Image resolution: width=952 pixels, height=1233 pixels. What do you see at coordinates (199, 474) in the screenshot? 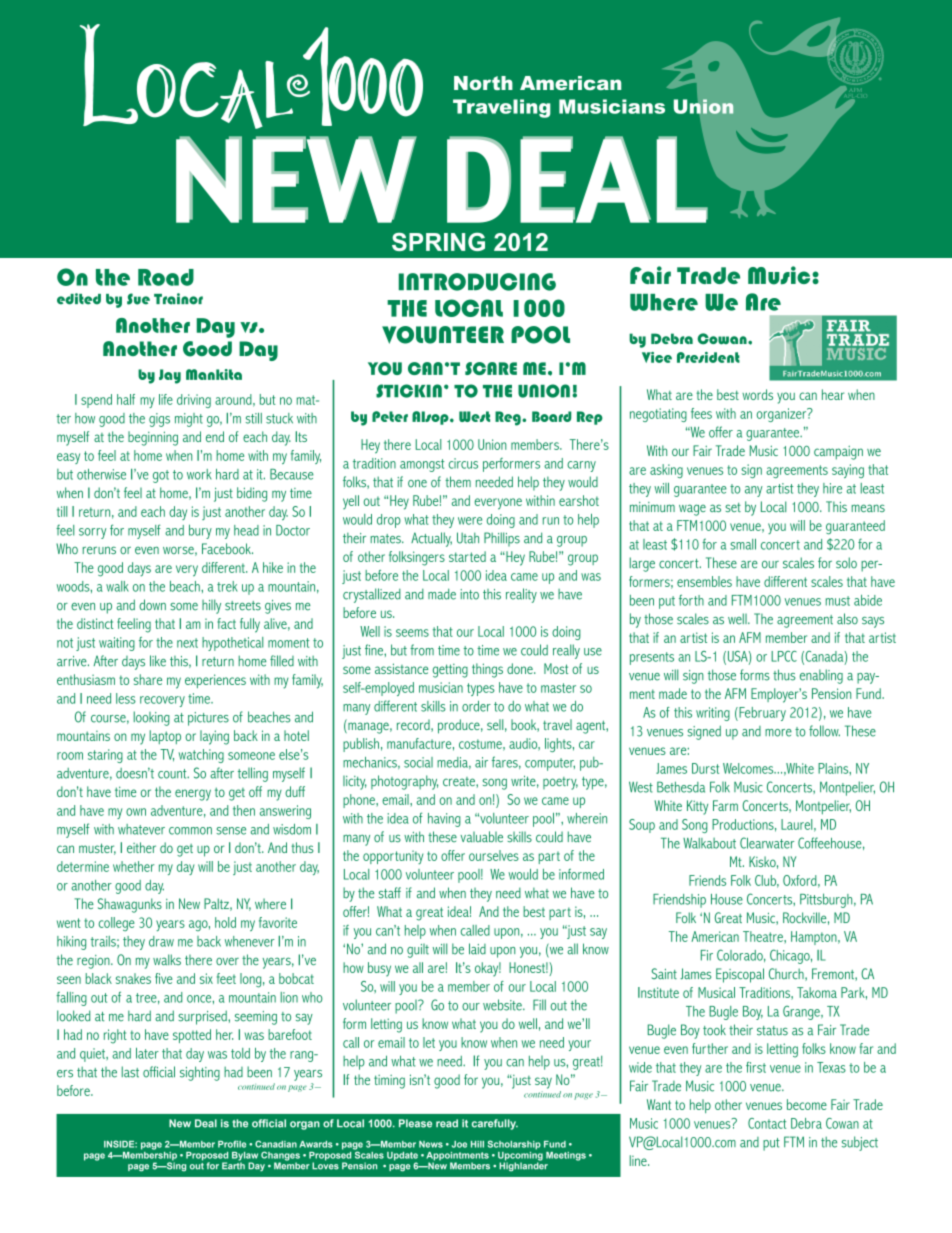
I see `work` at bounding box center [199, 474].
